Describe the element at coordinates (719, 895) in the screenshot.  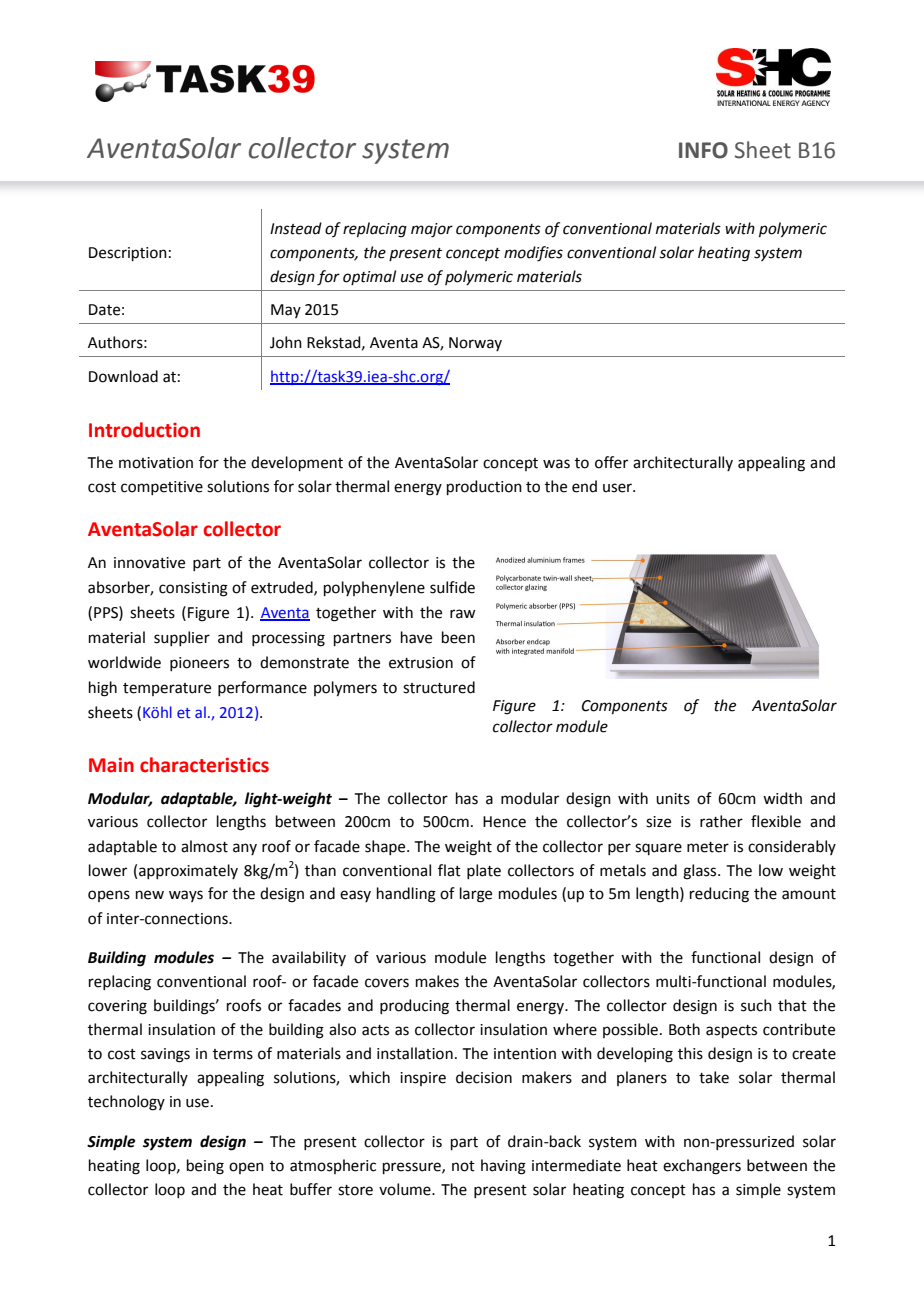
I see `reducing` at that location.
